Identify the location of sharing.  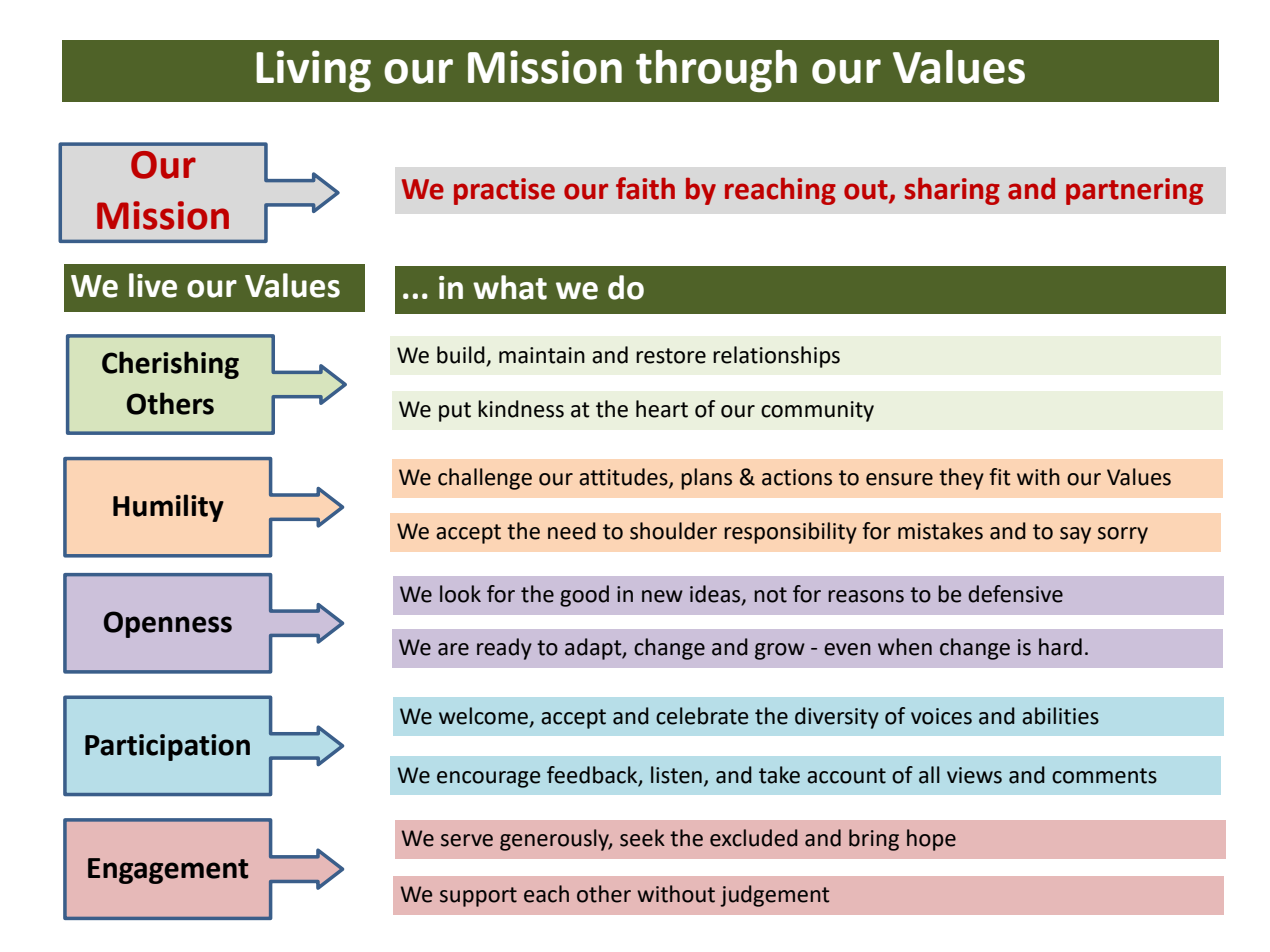
(952, 191).
